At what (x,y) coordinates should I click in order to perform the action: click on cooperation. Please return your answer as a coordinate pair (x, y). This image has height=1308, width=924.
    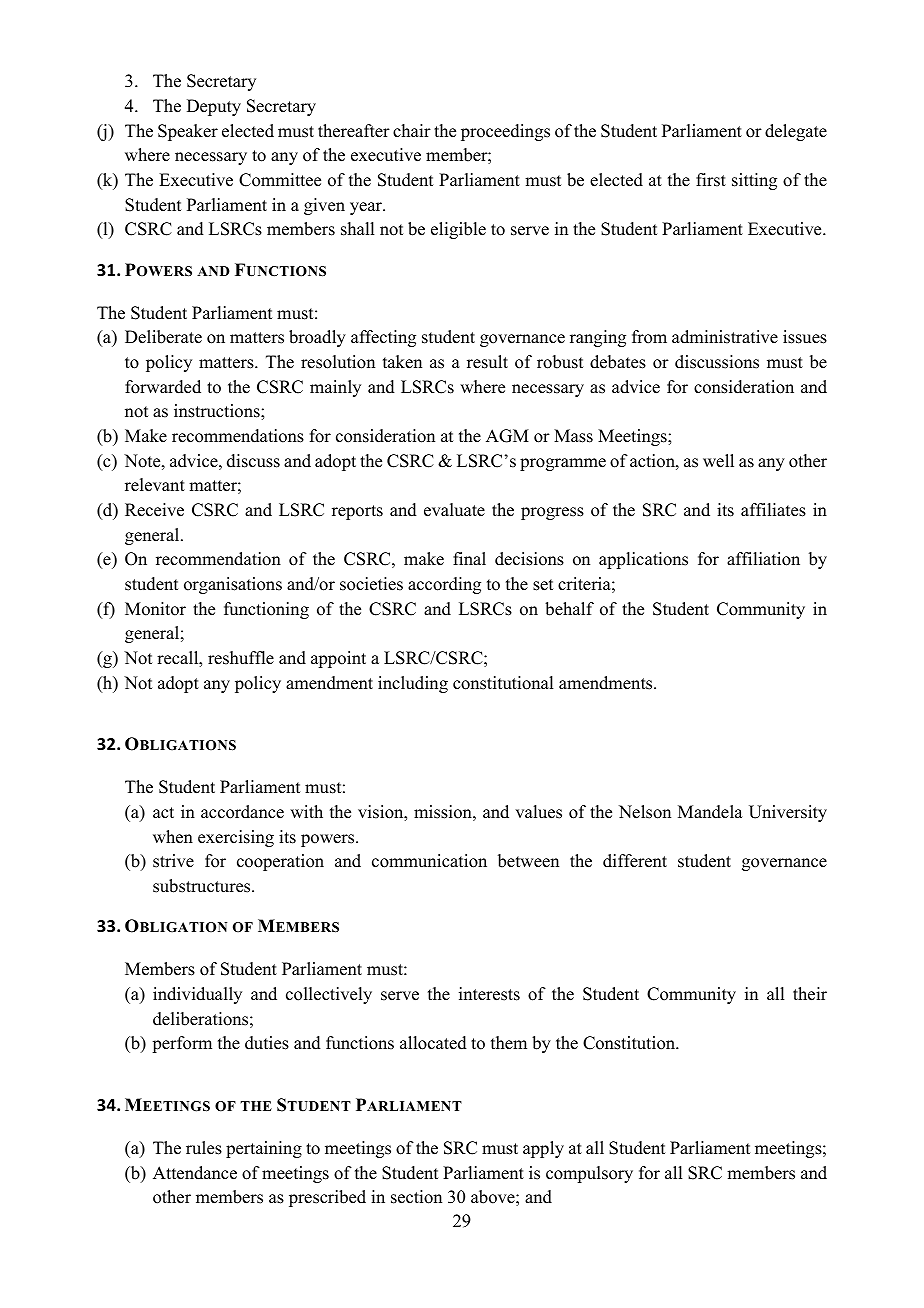
    Looking at the image, I should click on (280, 862).
